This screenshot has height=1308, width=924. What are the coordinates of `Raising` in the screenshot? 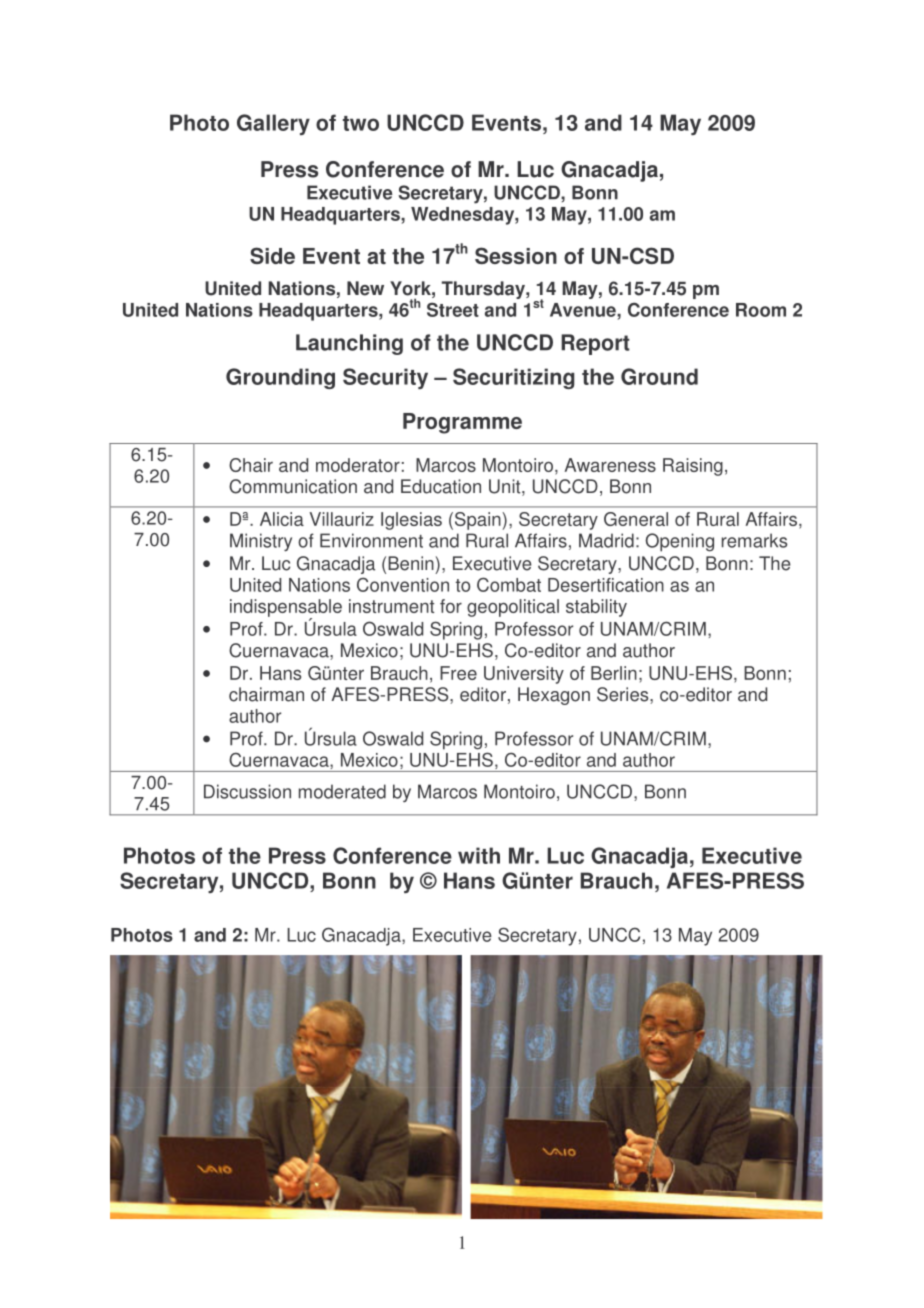 It's located at (693, 467).
